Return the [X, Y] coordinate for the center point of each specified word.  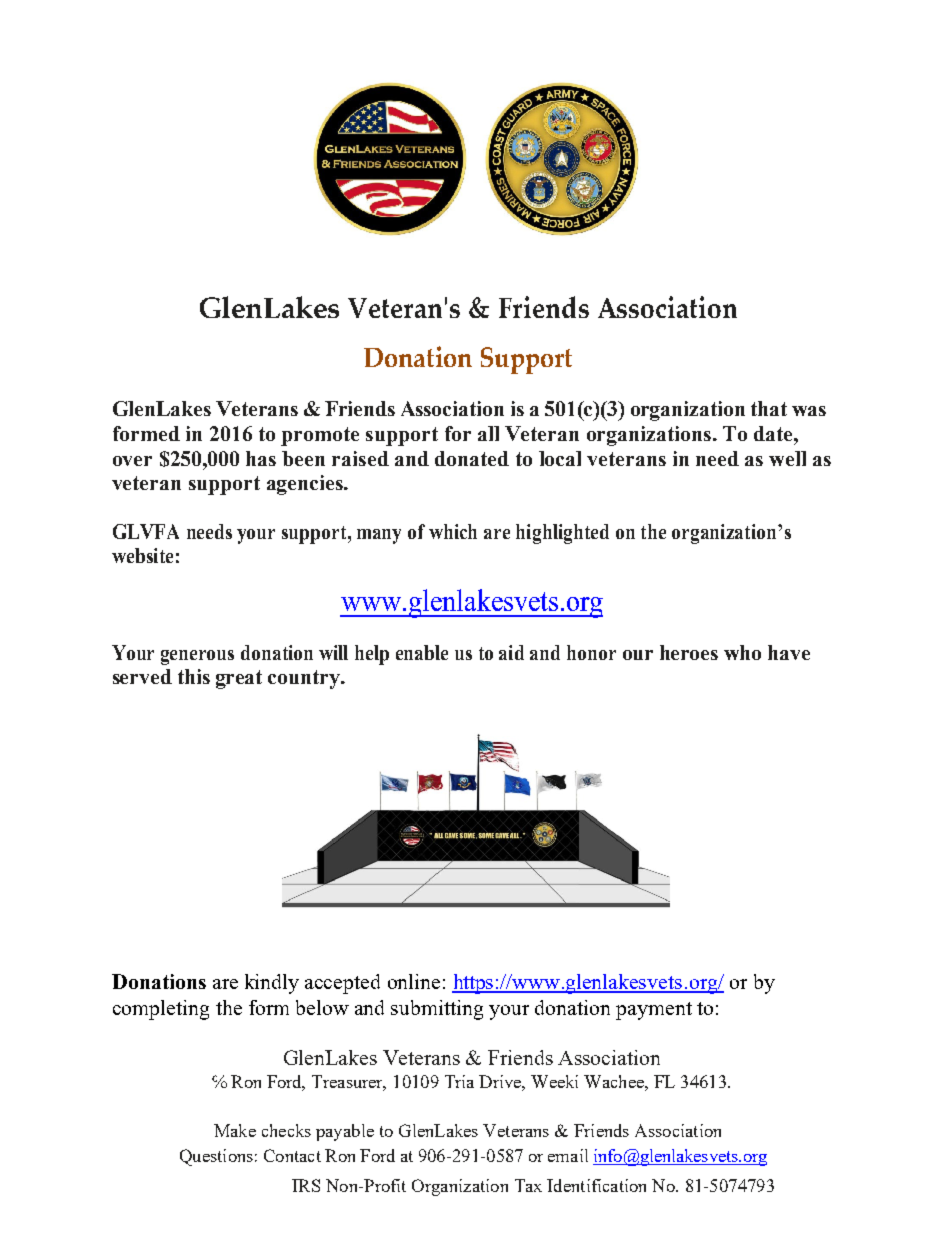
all [488, 433]
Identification [596, 1185]
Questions [216, 1157]
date [774, 433]
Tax [528, 1185]
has [261, 458]
